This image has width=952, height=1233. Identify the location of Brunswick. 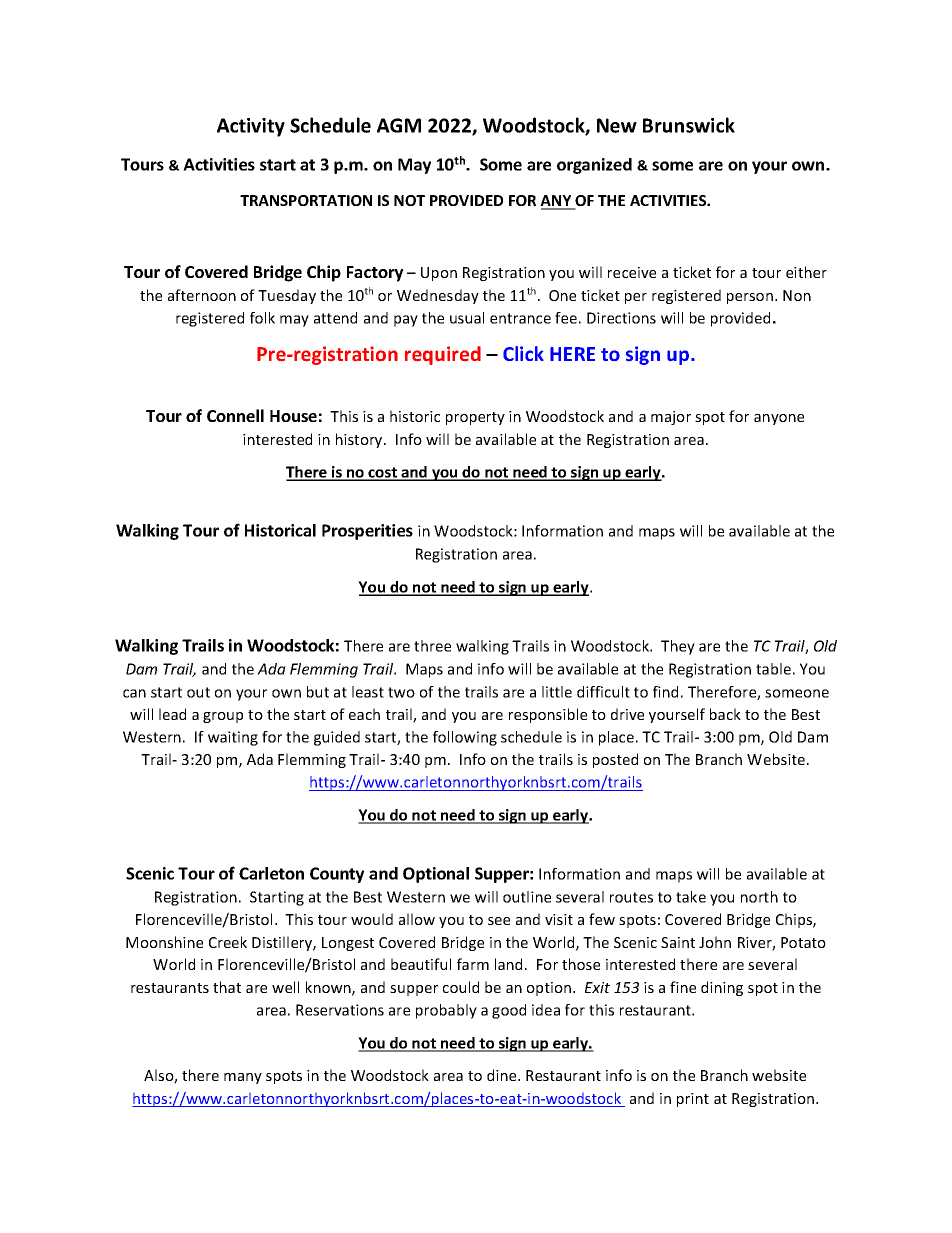
(689, 125).
